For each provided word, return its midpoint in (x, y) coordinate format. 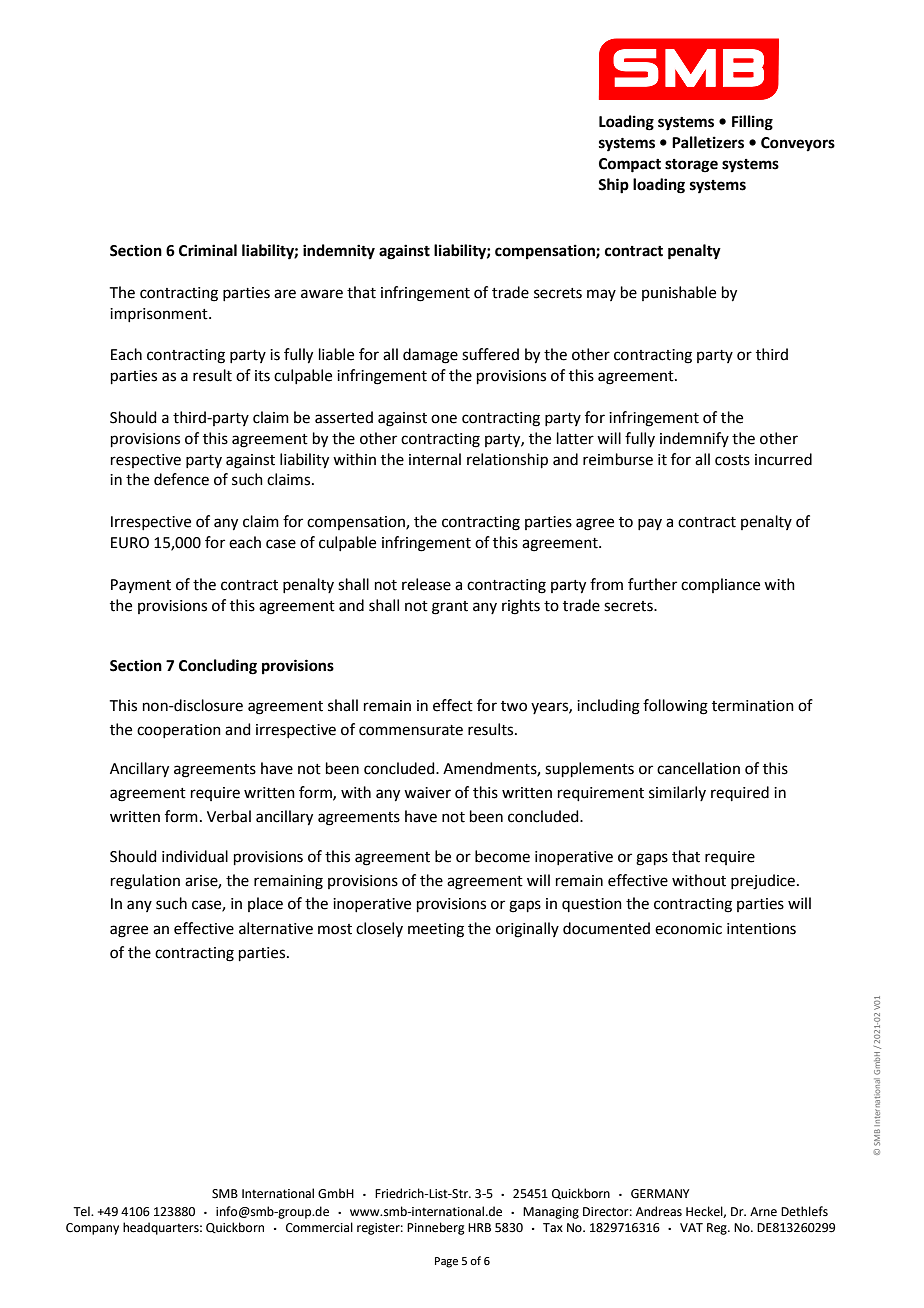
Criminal (208, 250)
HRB (479, 1227)
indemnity (339, 252)
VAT (691, 1227)
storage (691, 166)
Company (92, 1229)
